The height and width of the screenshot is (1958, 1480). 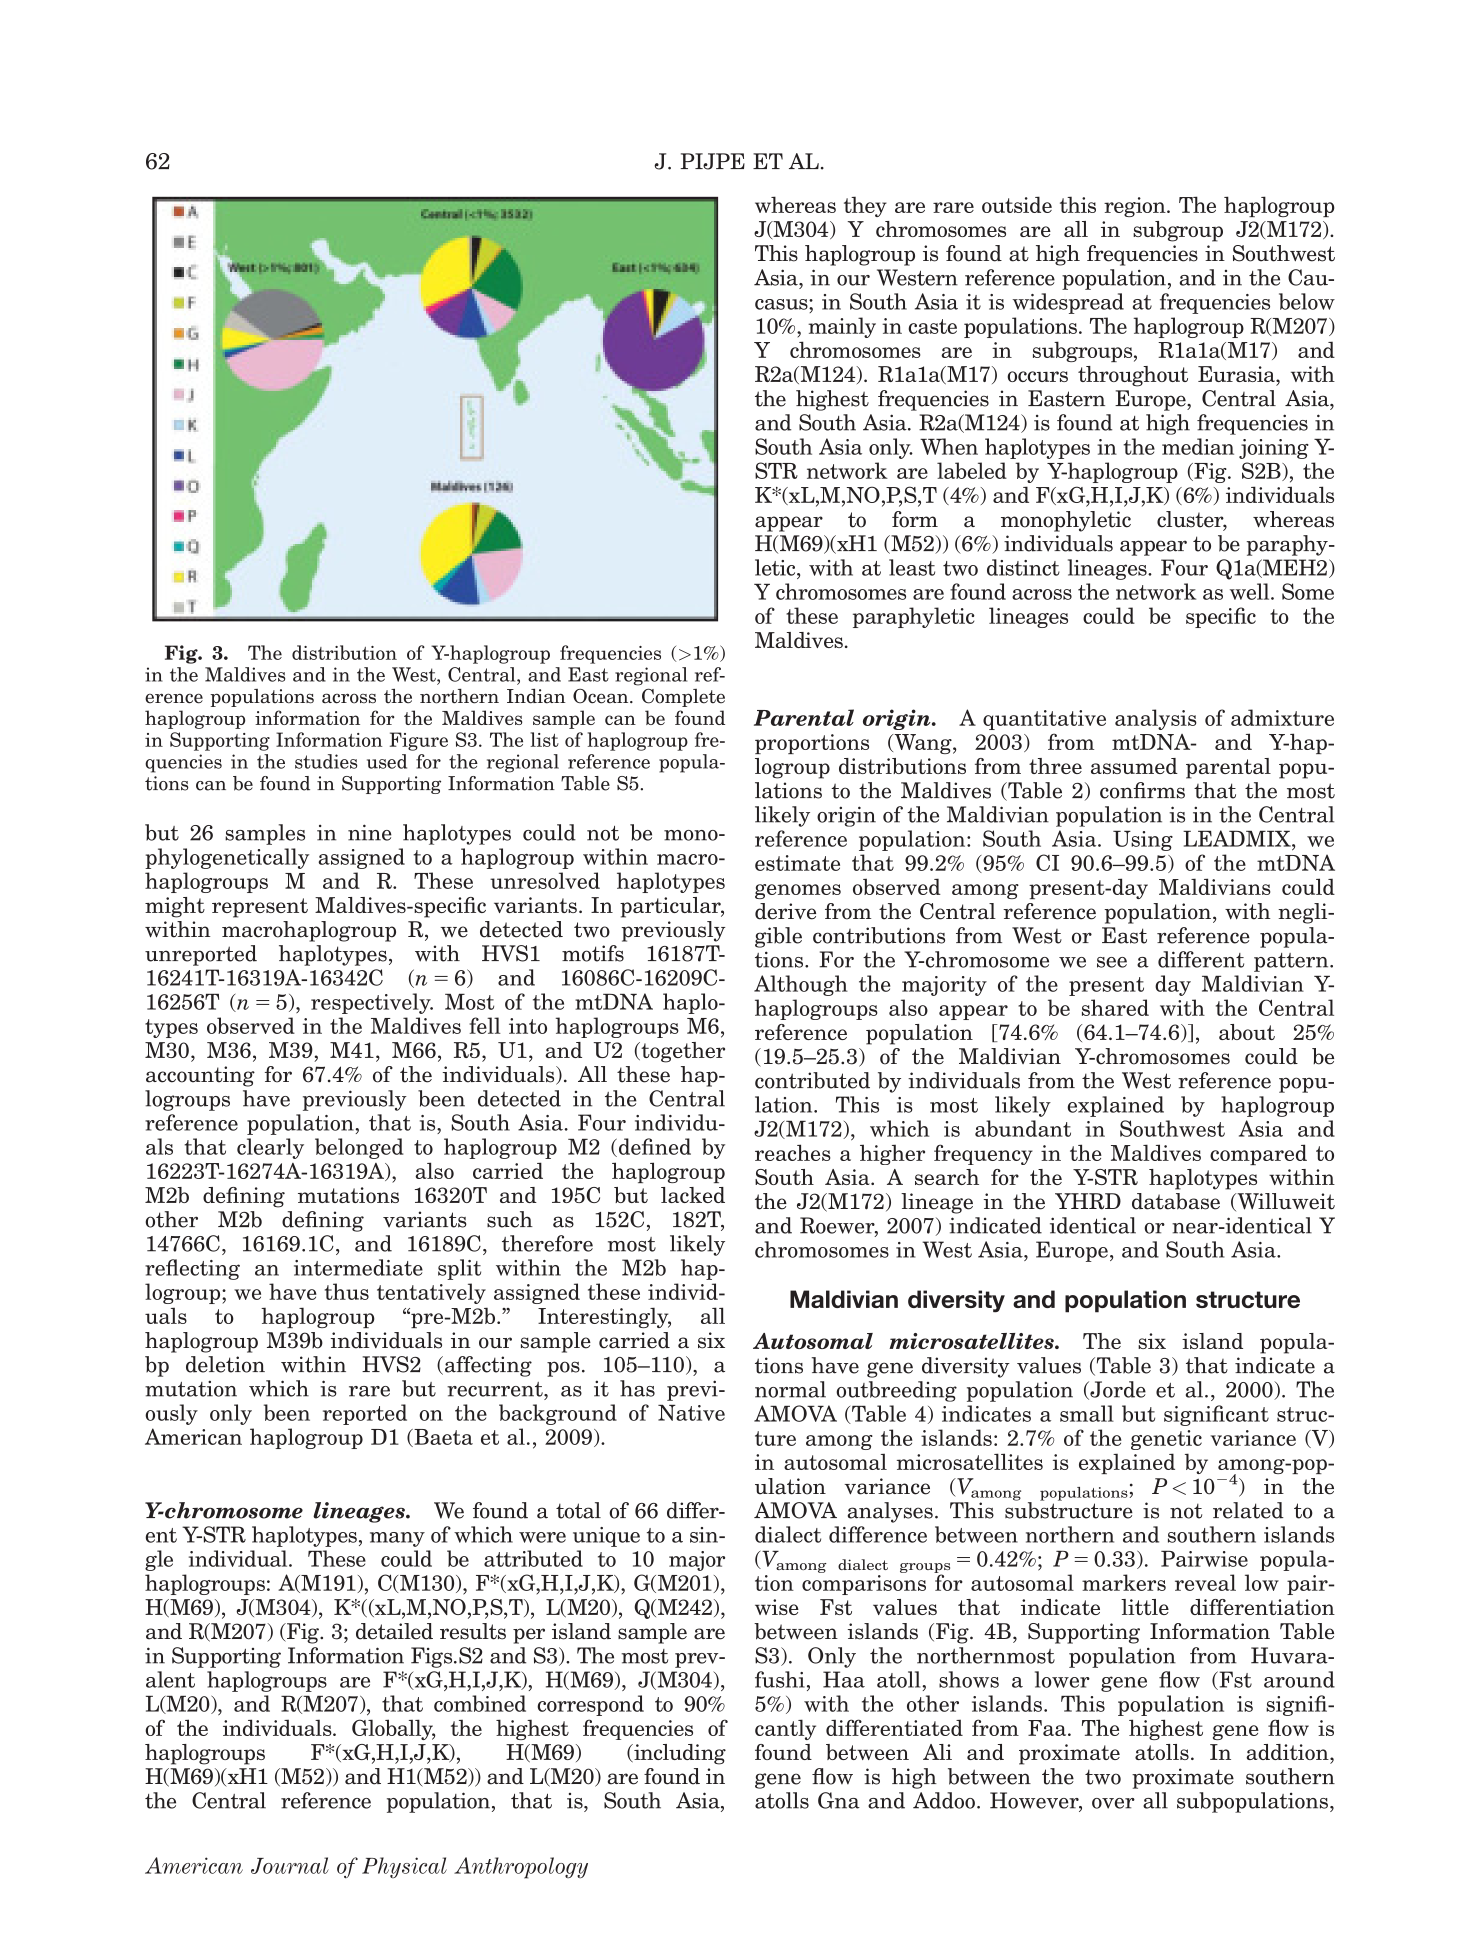 What do you see at coordinates (790, 1389) in the screenshot?
I see `normal` at bounding box center [790, 1389].
